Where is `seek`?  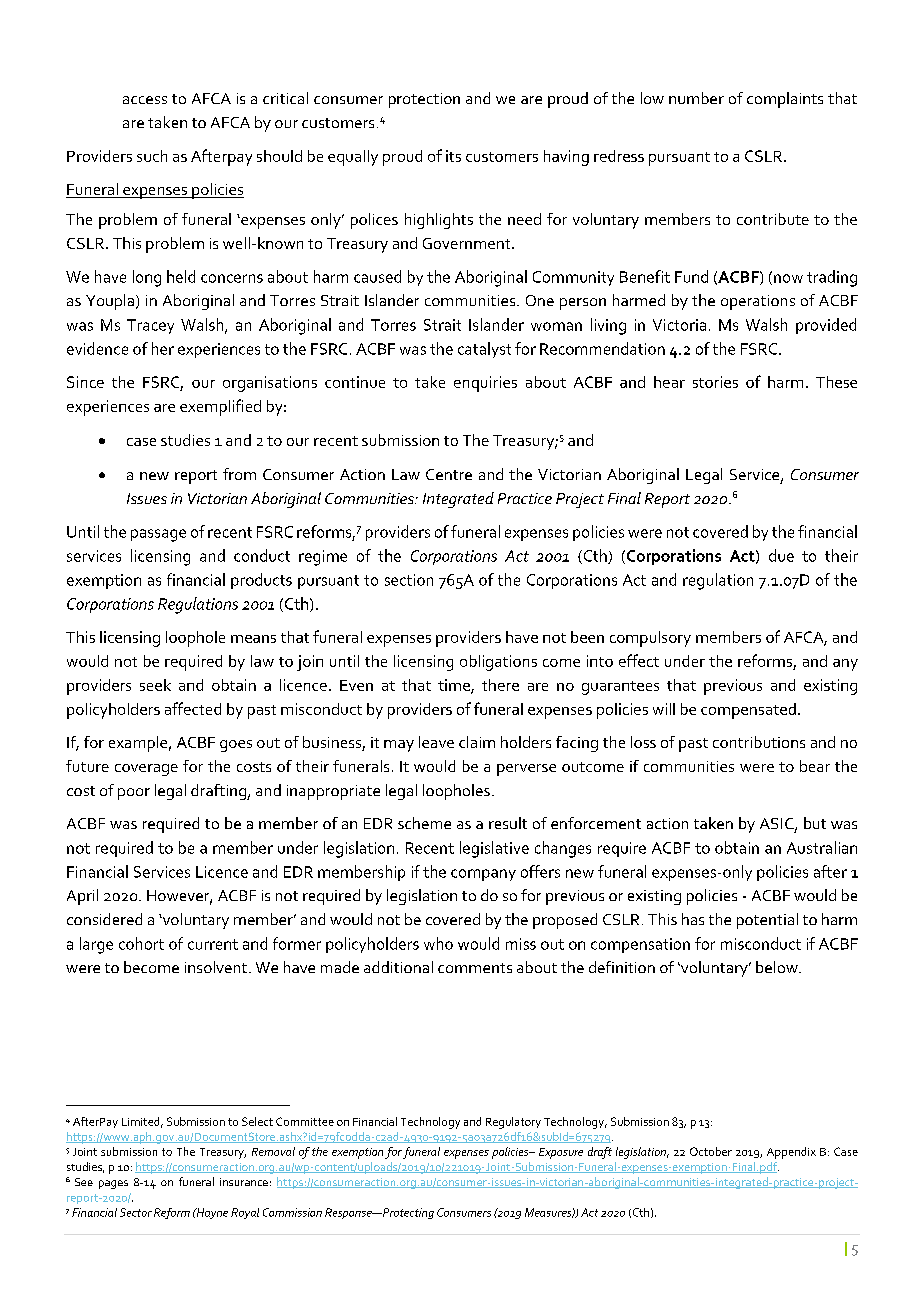 seek is located at coordinates (155, 685).
